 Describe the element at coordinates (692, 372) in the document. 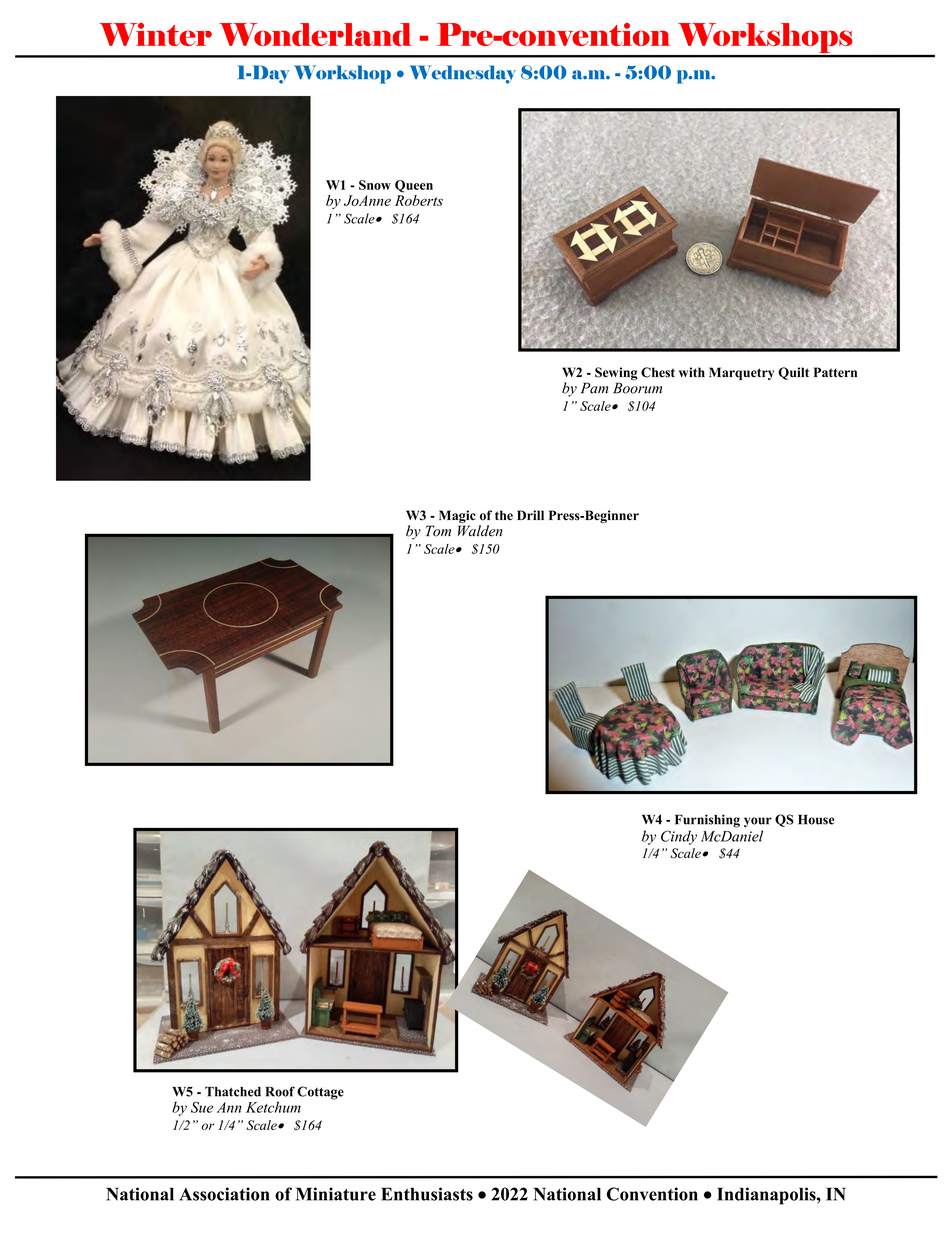

I see `with` at that location.
